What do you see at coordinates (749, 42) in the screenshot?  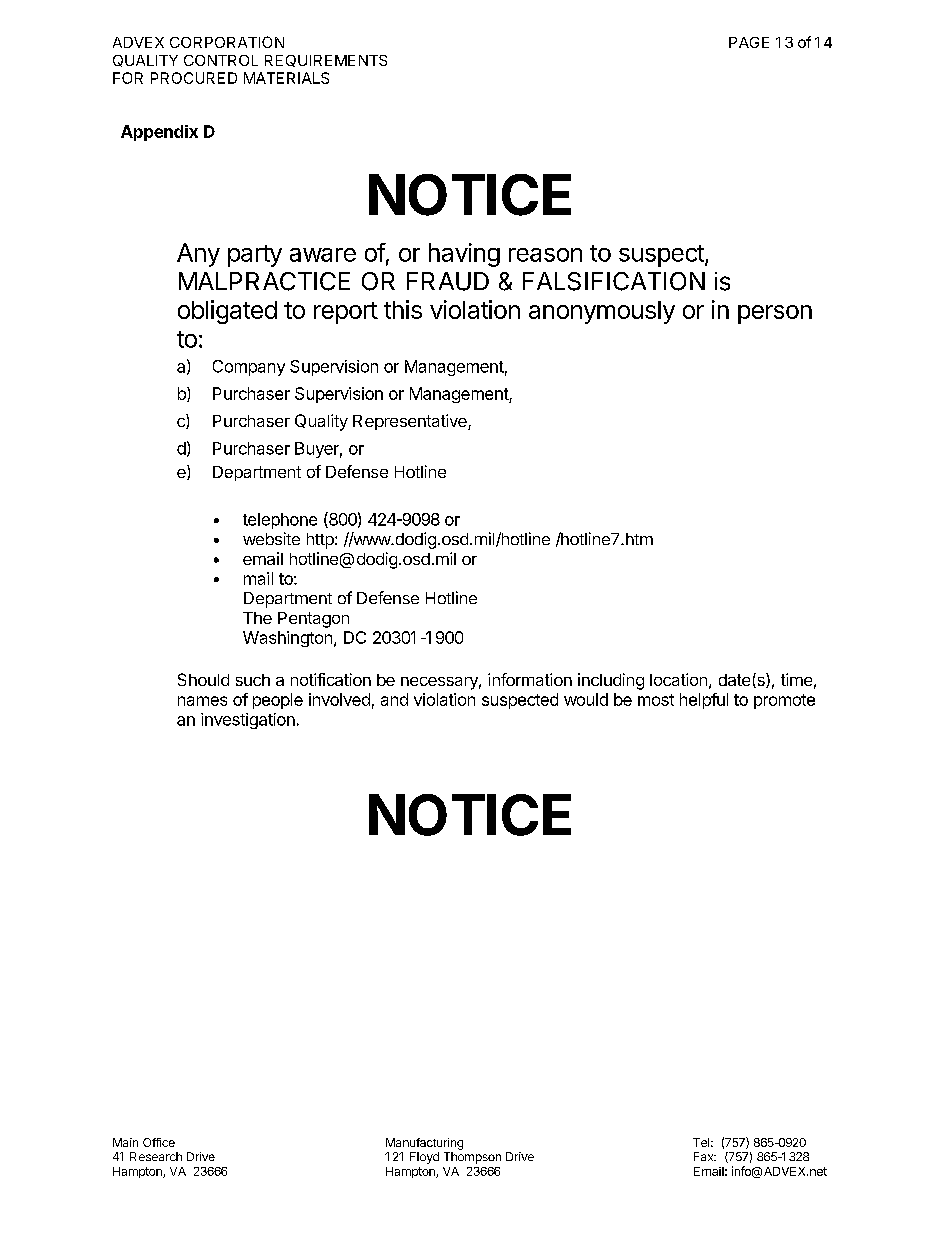 I see `PAGE` at bounding box center [749, 42].
